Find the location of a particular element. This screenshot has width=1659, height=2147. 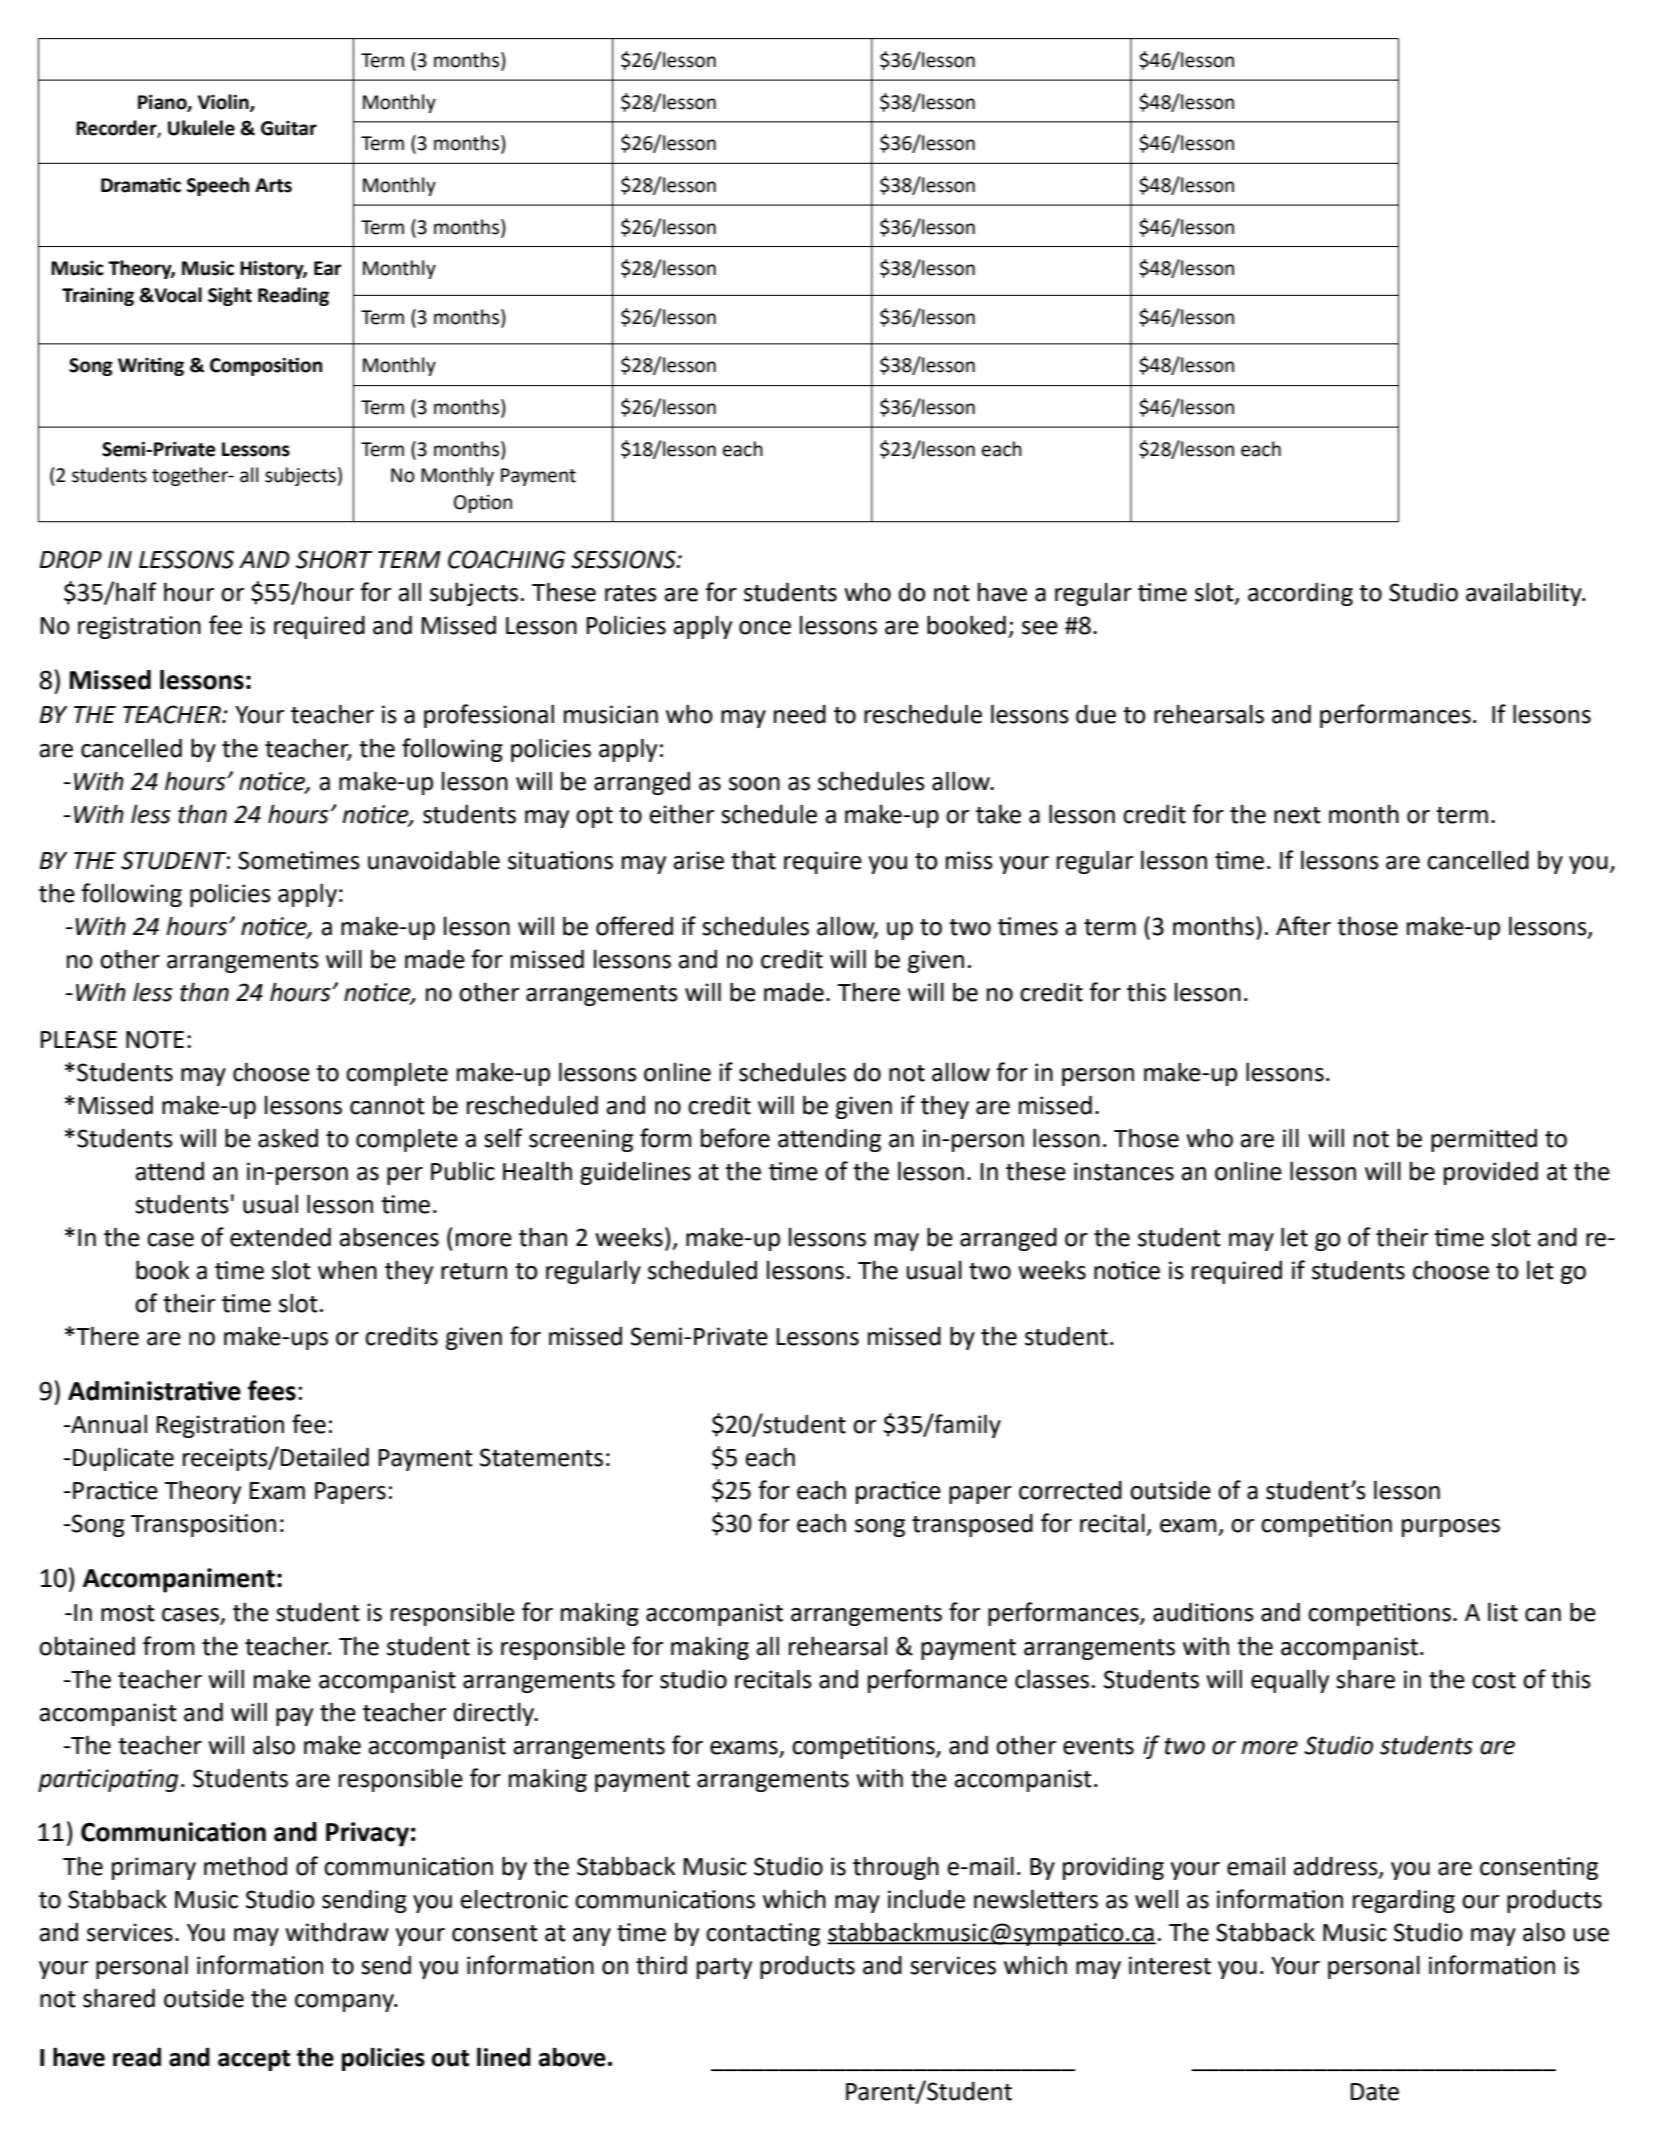

Date is located at coordinates (1375, 2092).
